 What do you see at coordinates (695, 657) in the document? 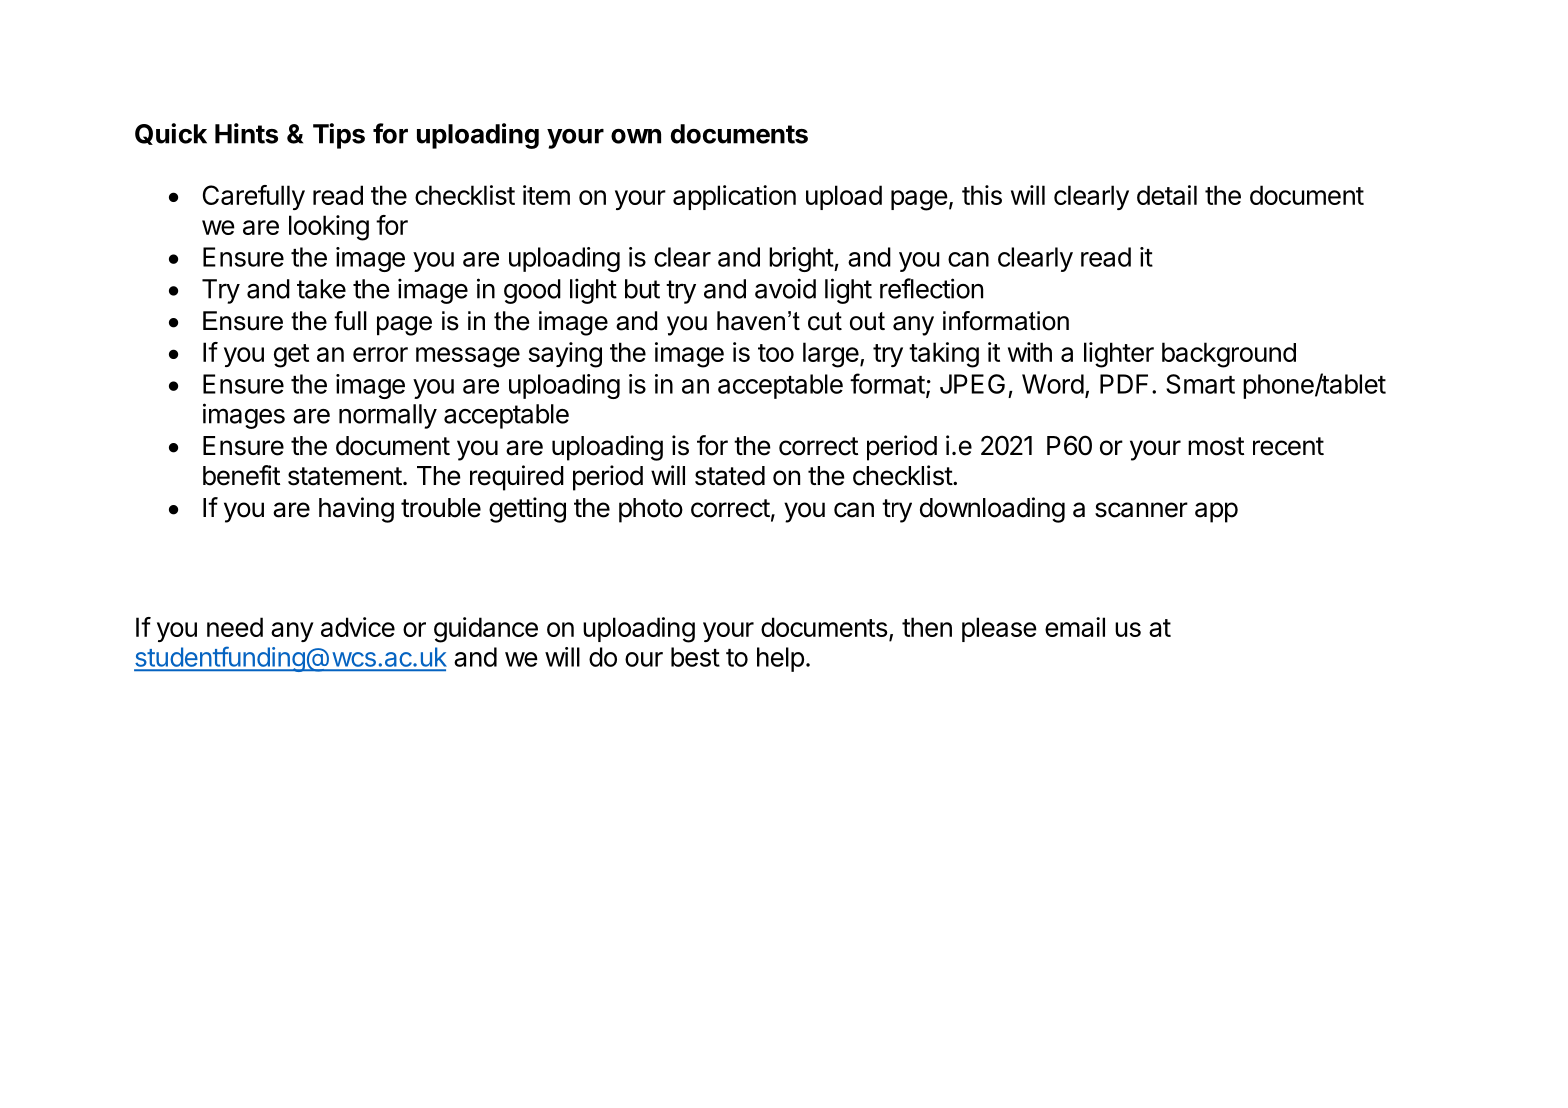
I see `best` at bounding box center [695, 657].
